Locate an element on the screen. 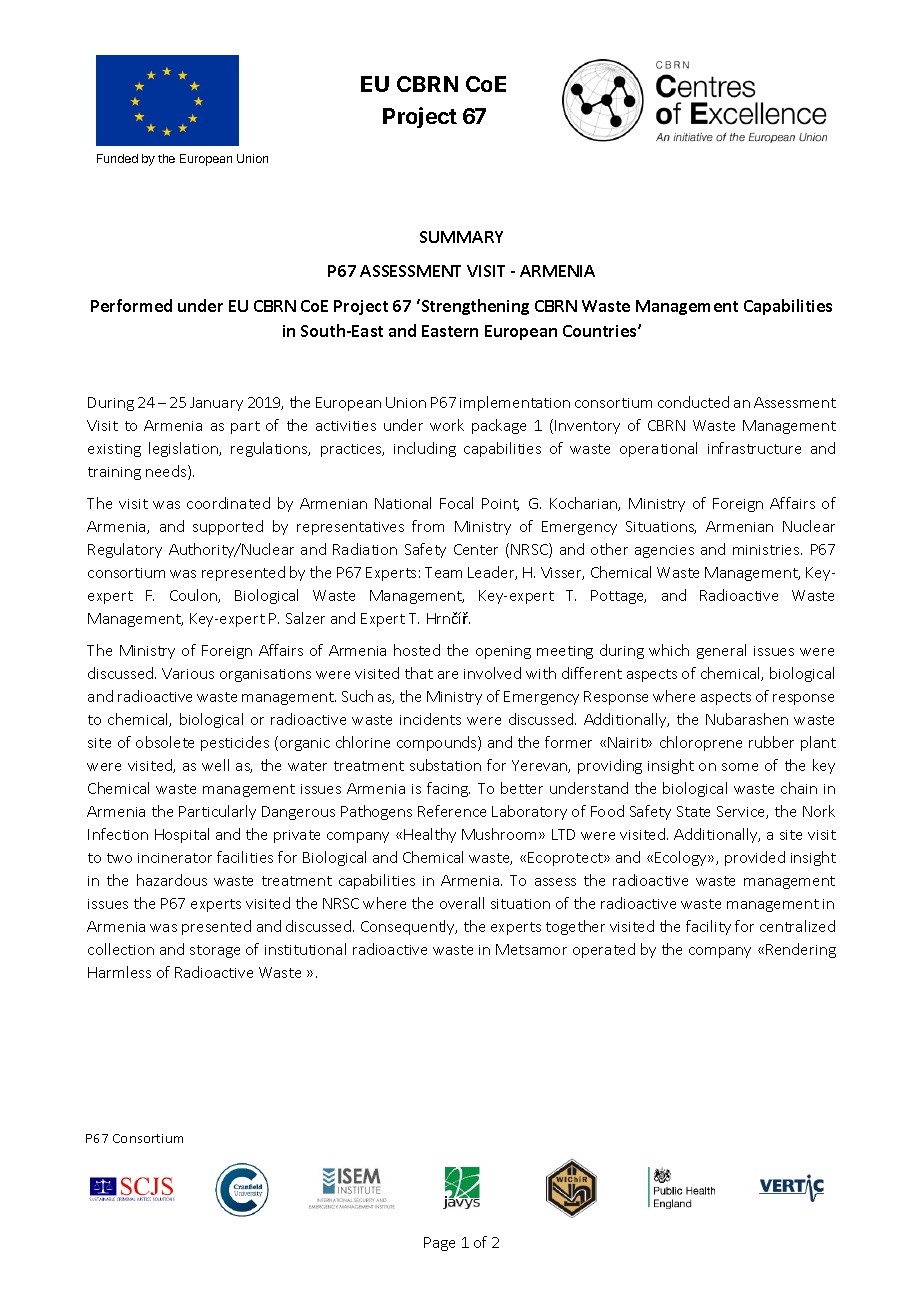 Image resolution: width=924 pixels, height=1308 pixels. January is located at coordinates (216, 404).
